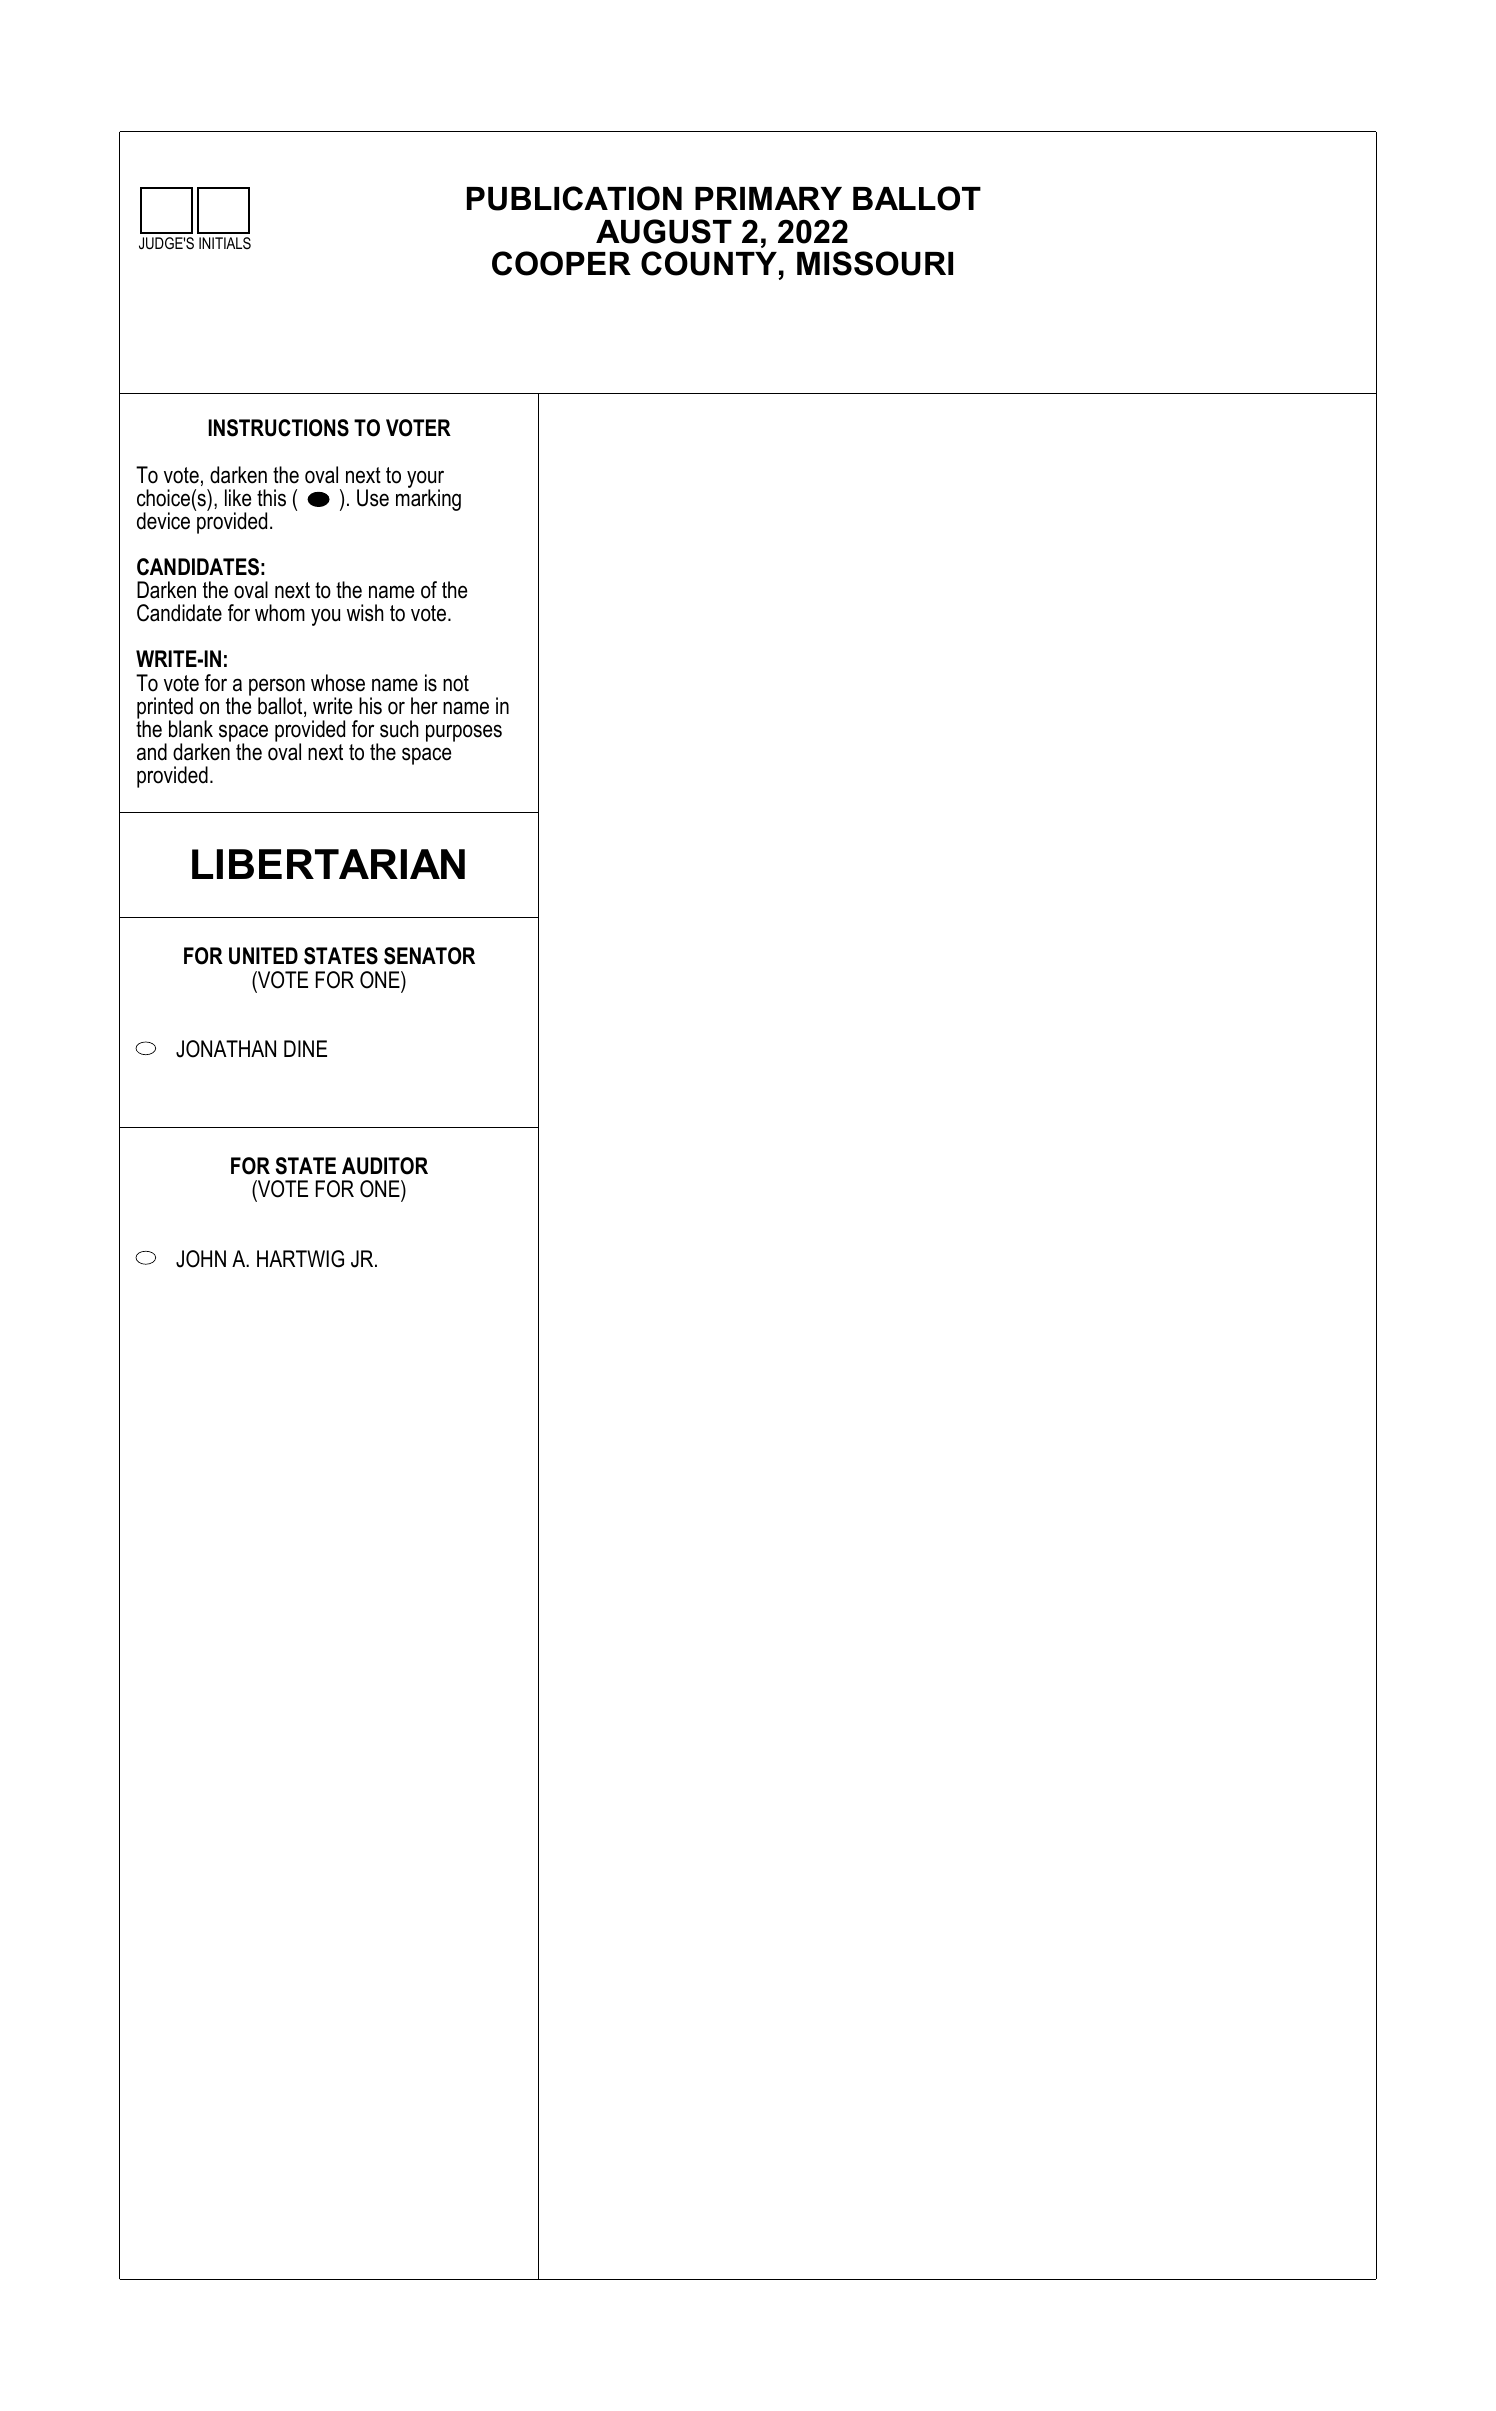  I want to click on INITIALS, so click(225, 243).
